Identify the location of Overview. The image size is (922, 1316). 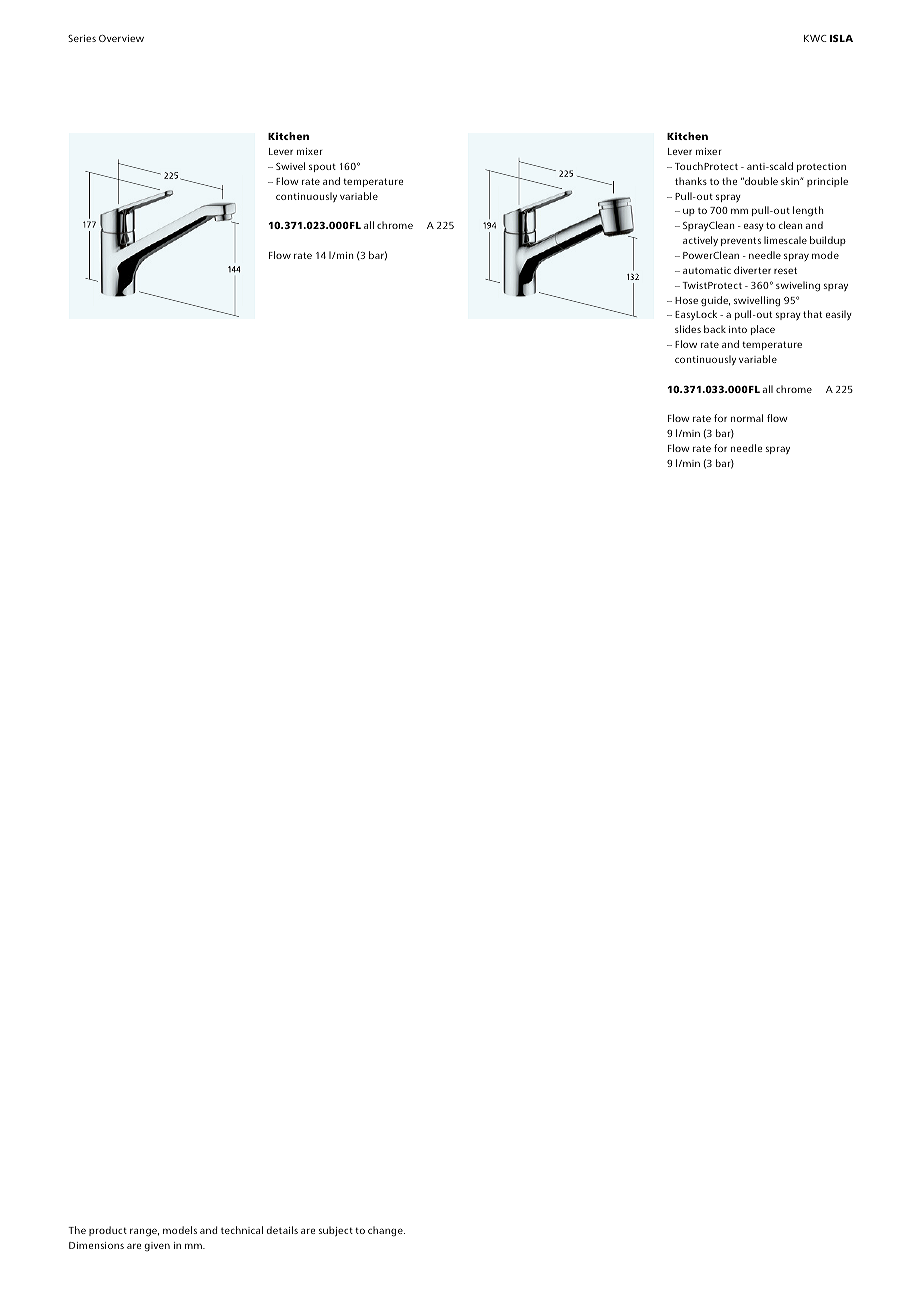
(121, 38).
